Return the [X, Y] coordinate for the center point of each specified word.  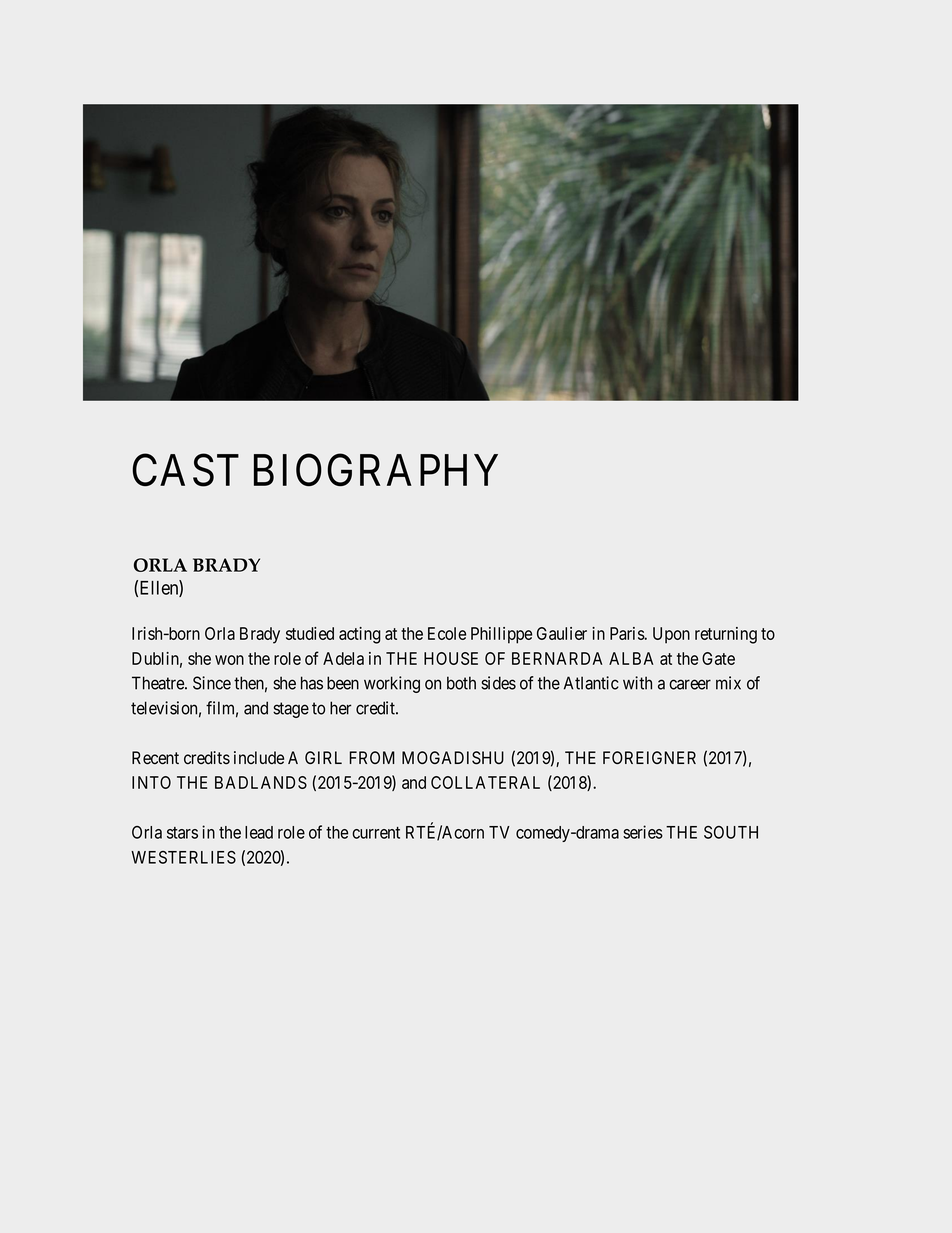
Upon [671, 635]
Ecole [447, 633]
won [229, 660]
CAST [185, 470]
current [376, 833]
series [643, 832]
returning [726, 635]
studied [310, 633]
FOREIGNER [649, 757]
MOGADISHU [453, 758]
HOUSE [451, 658]
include [259, 758]
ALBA [631, 658]
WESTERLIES [183, 857]
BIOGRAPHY [376, 470]
